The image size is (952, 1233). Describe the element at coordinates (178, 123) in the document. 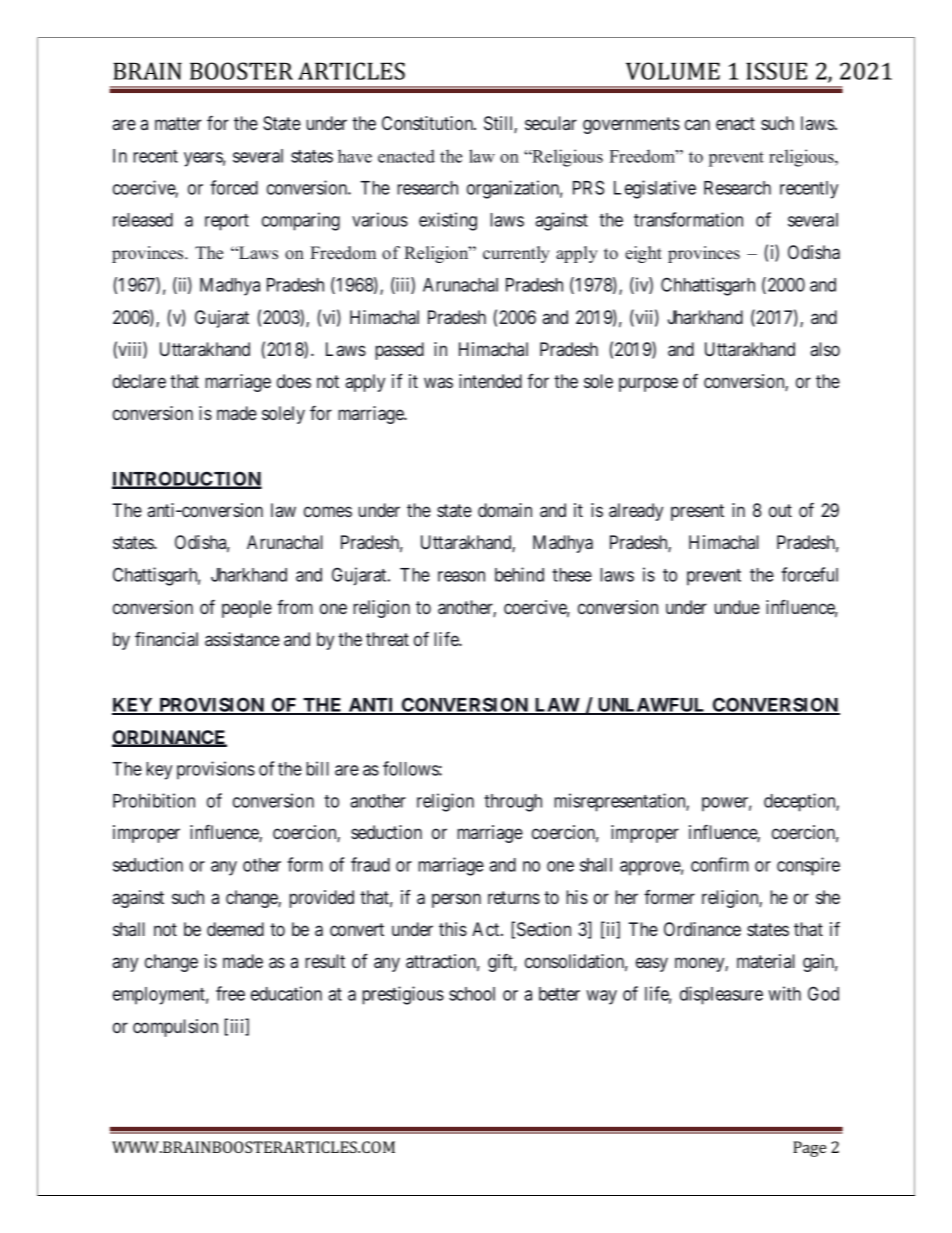

I see `matter` at that location.
